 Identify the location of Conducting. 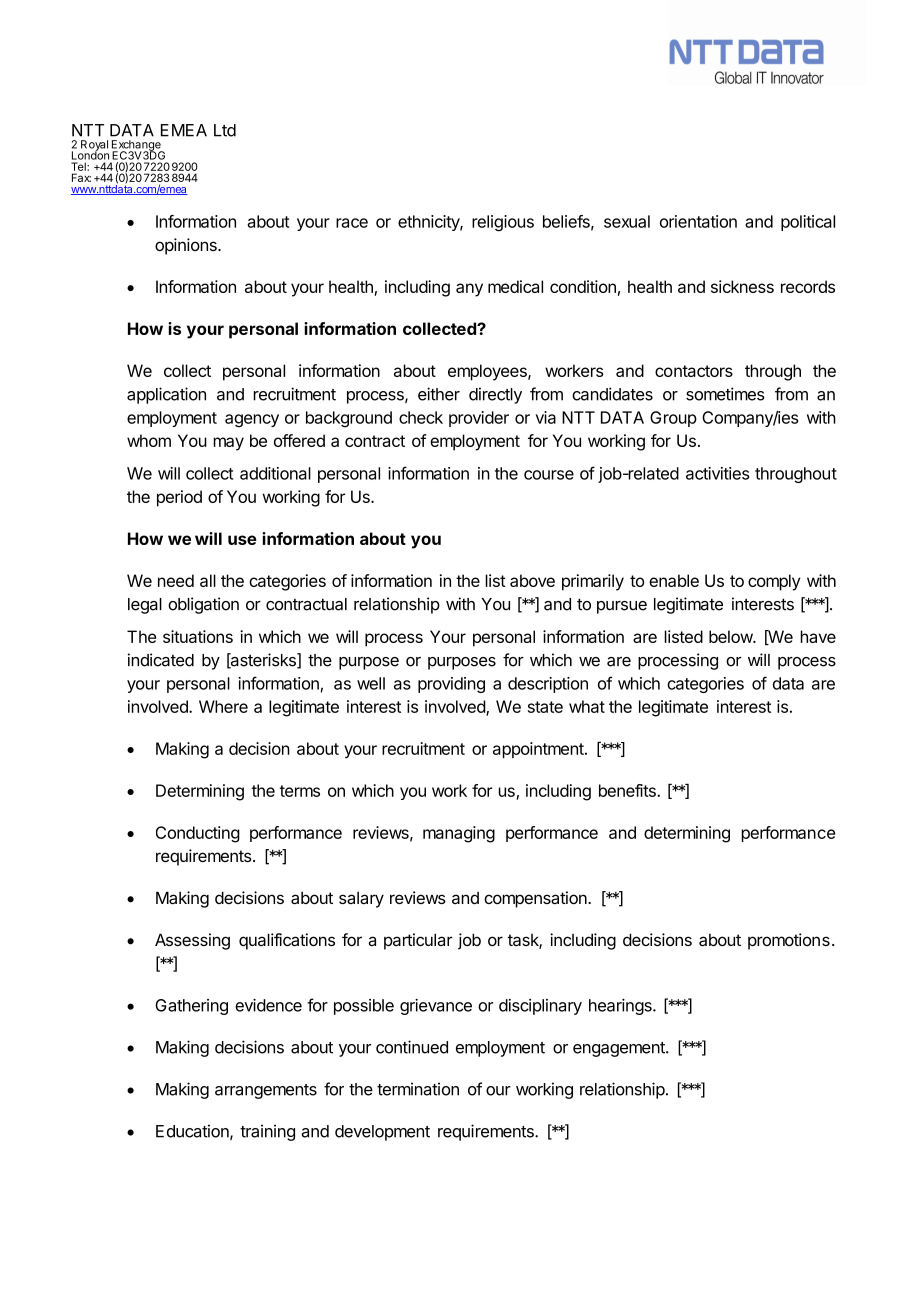
(198, 834).
